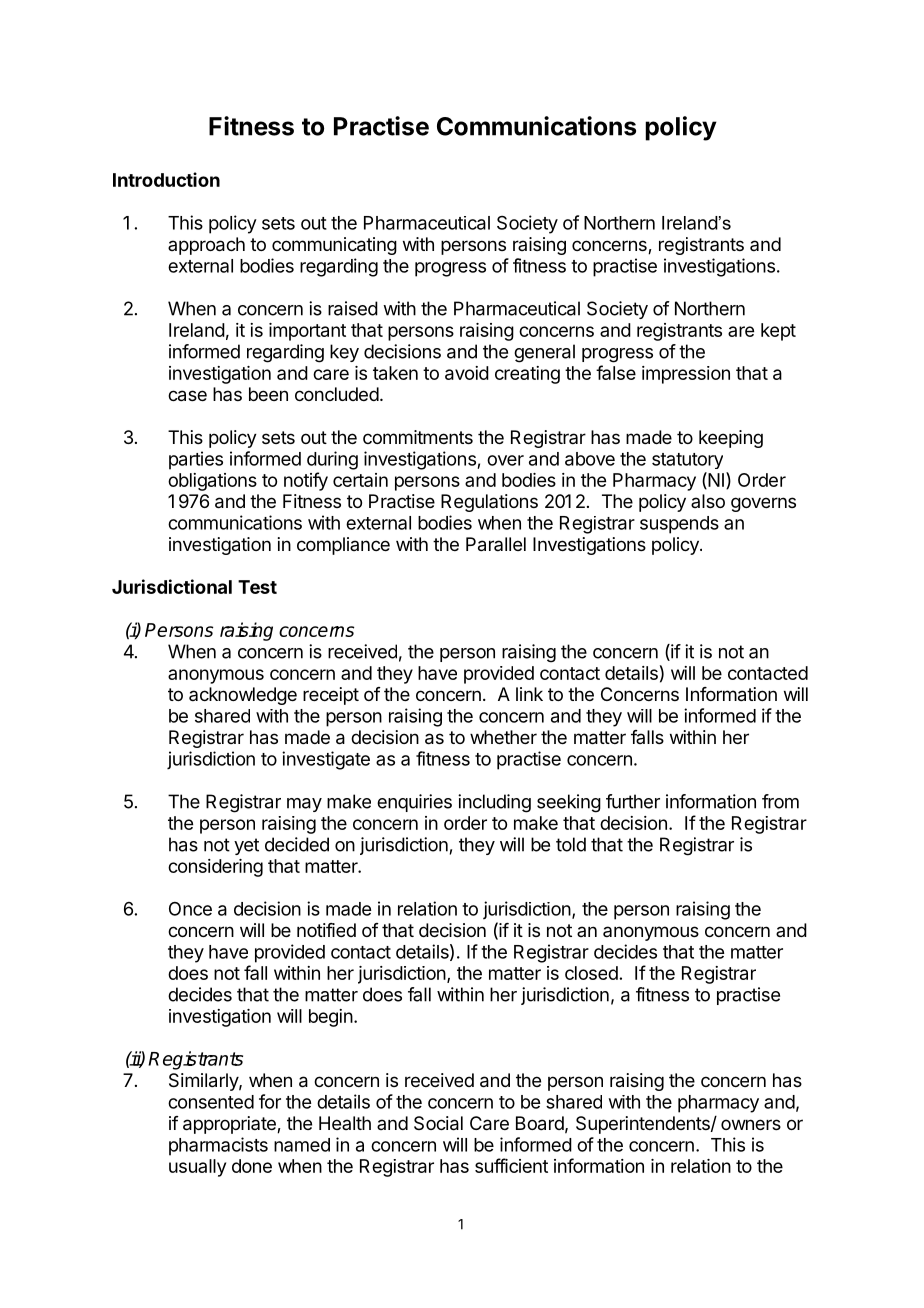  What do you see at coordinates (529, 694) in the screenshot?
I see `link` at bounding box center [529, 694].
